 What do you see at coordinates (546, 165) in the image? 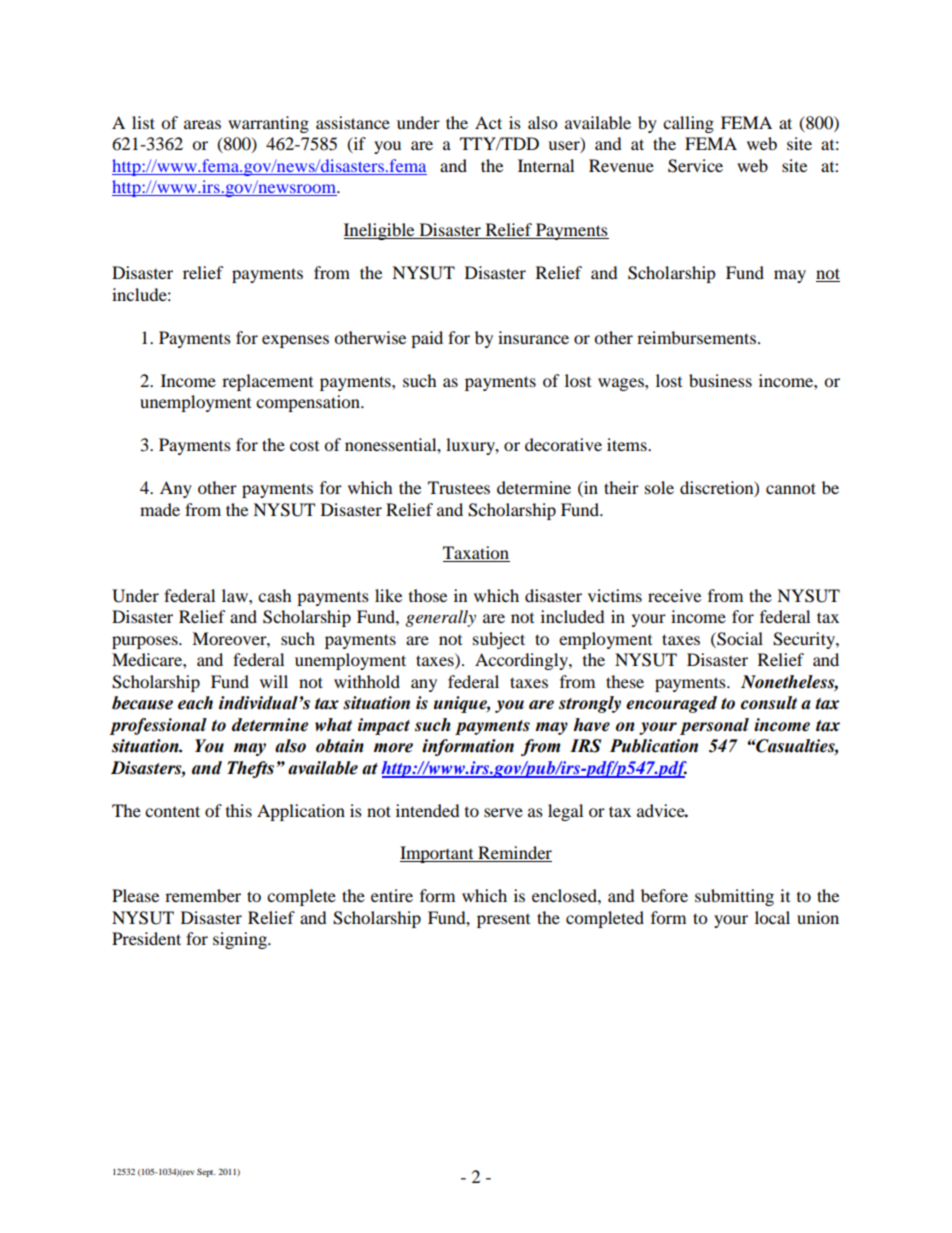
I see `Internal` at bounding box center [546, 165].
